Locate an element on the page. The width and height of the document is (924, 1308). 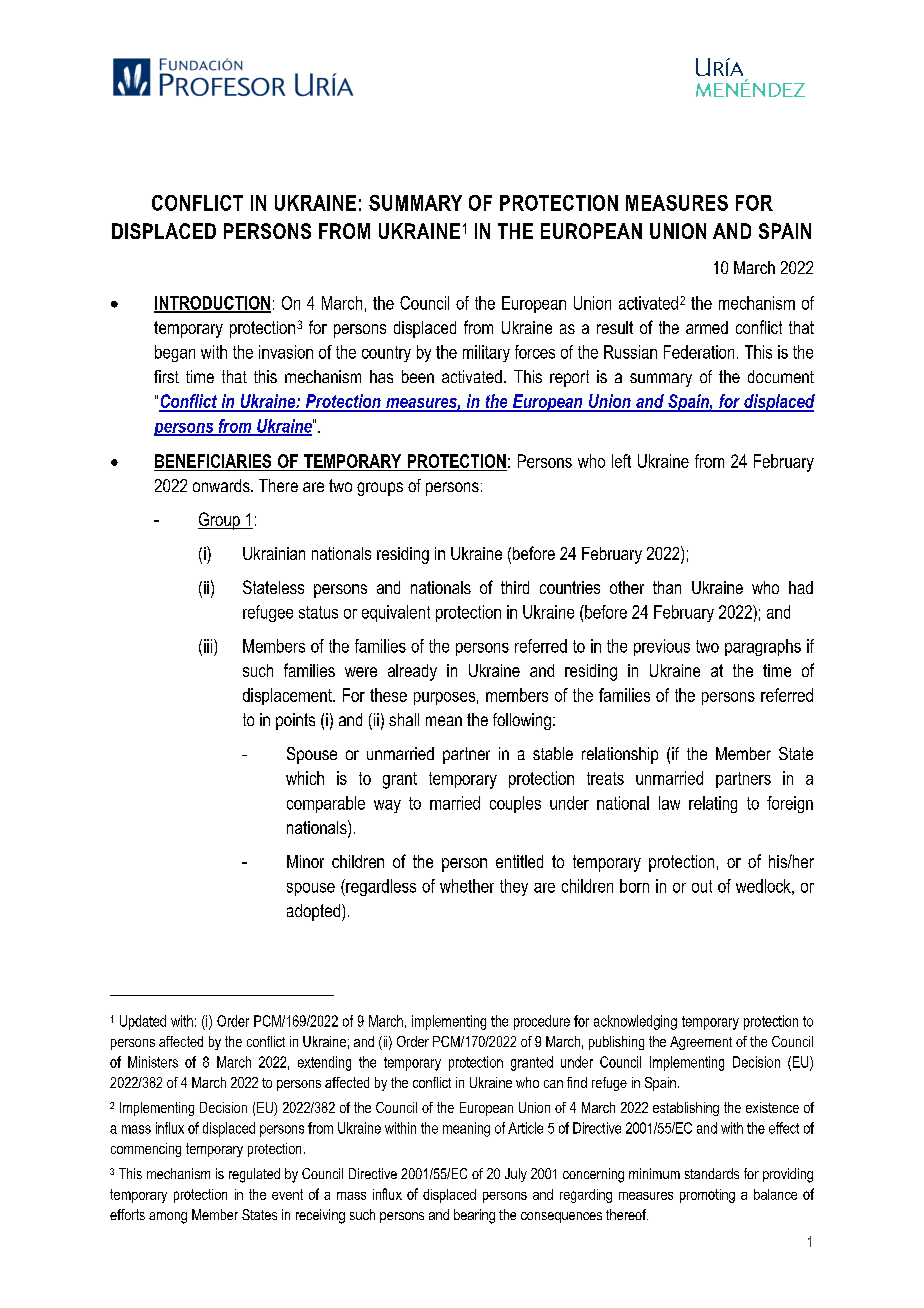
bearing is located at coordinates (474, 1216).
